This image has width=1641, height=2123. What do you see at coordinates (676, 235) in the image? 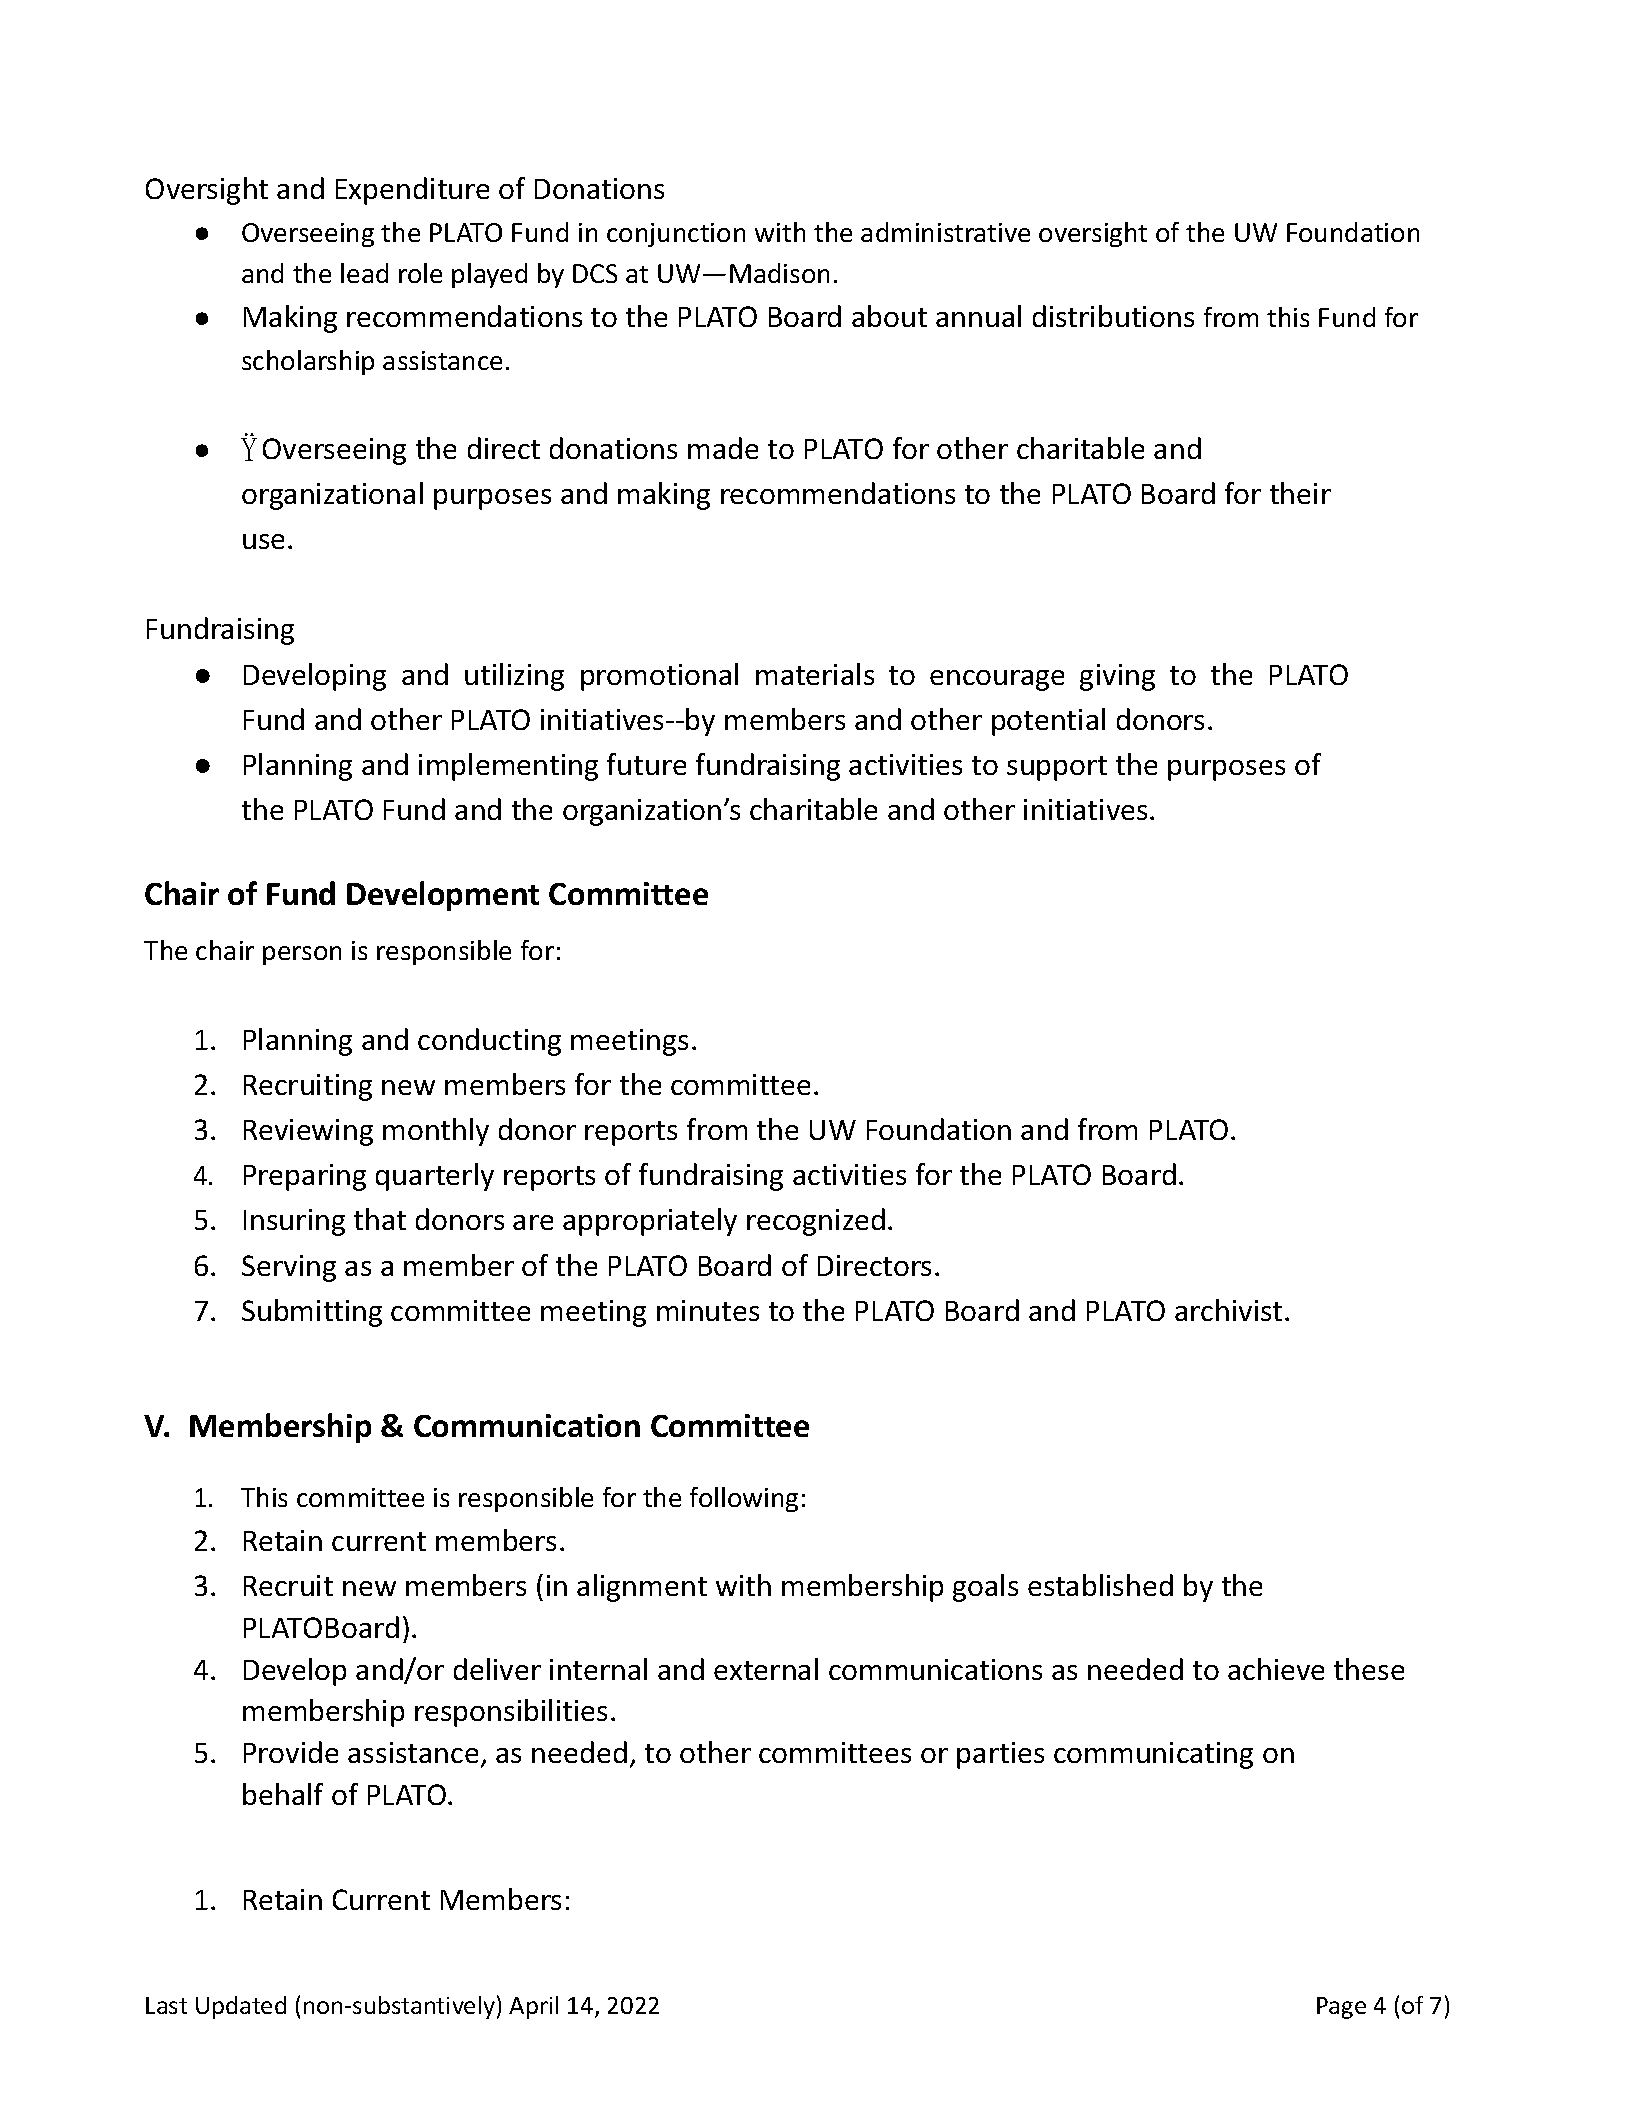
I see `conjunction` at bounding box center [676, 235].
